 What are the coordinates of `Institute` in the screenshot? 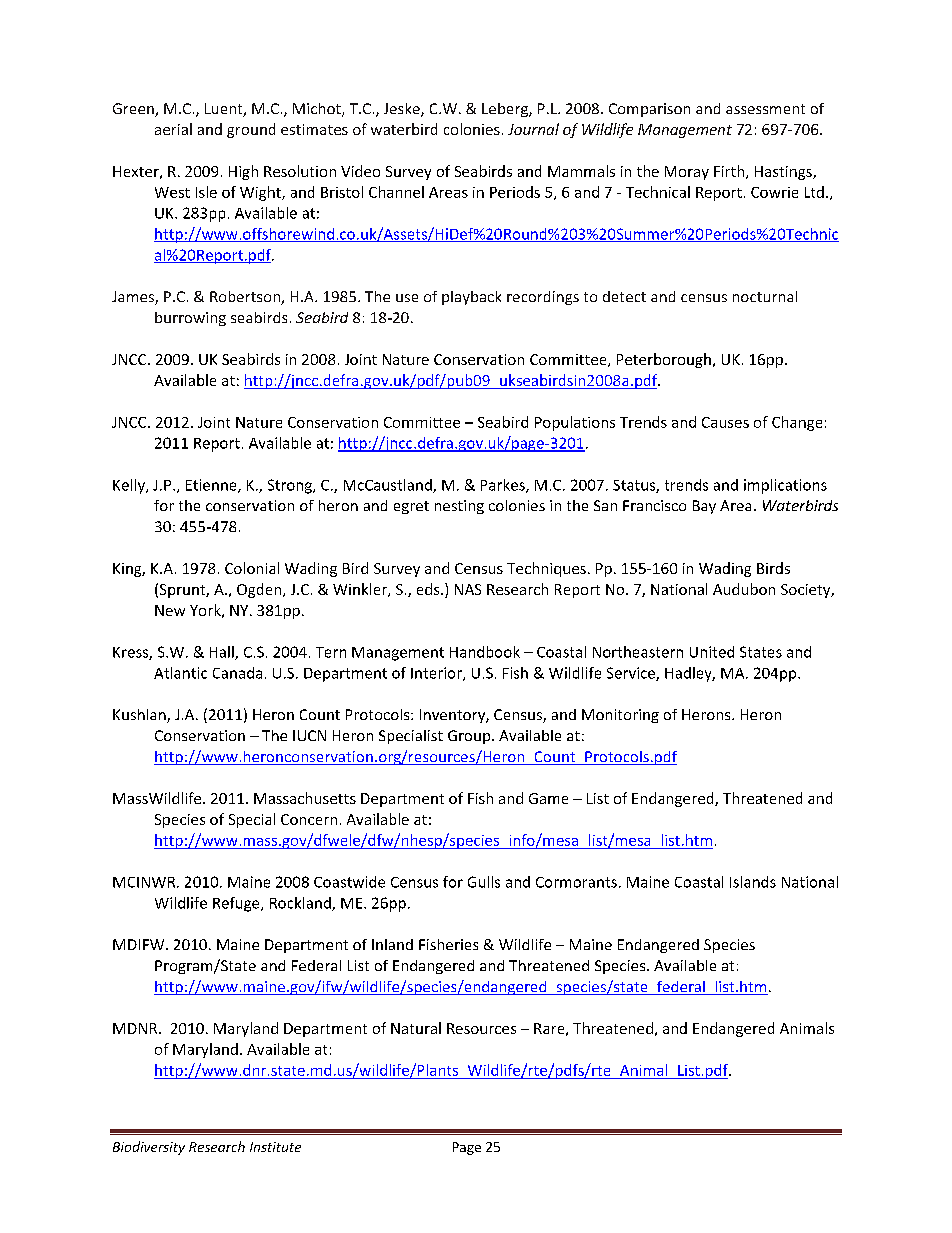 It's located at (275, 1147).
